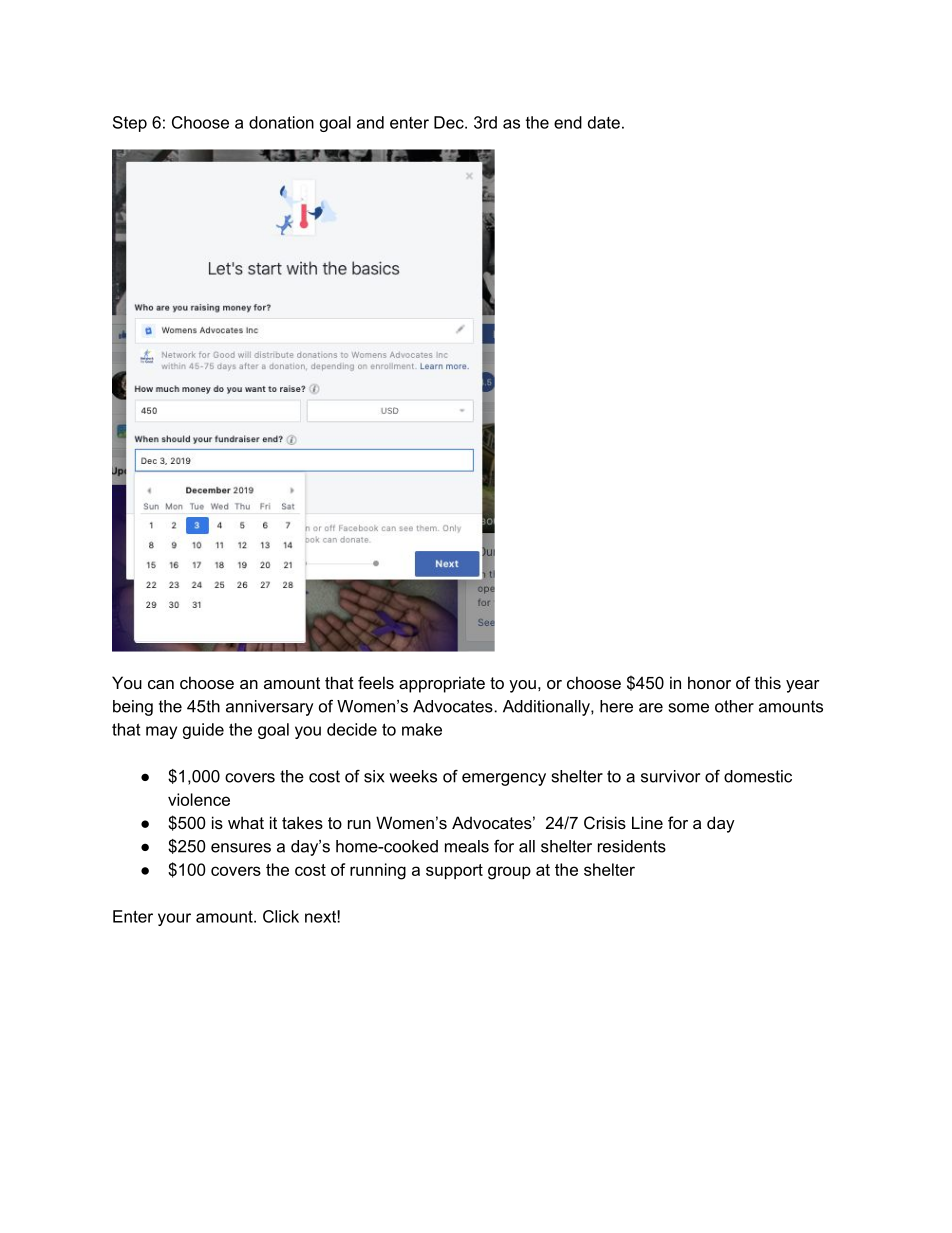  What do you see at coordinates (130, 124) in the page?
I see `Step` at bounding box center [130, 124].
